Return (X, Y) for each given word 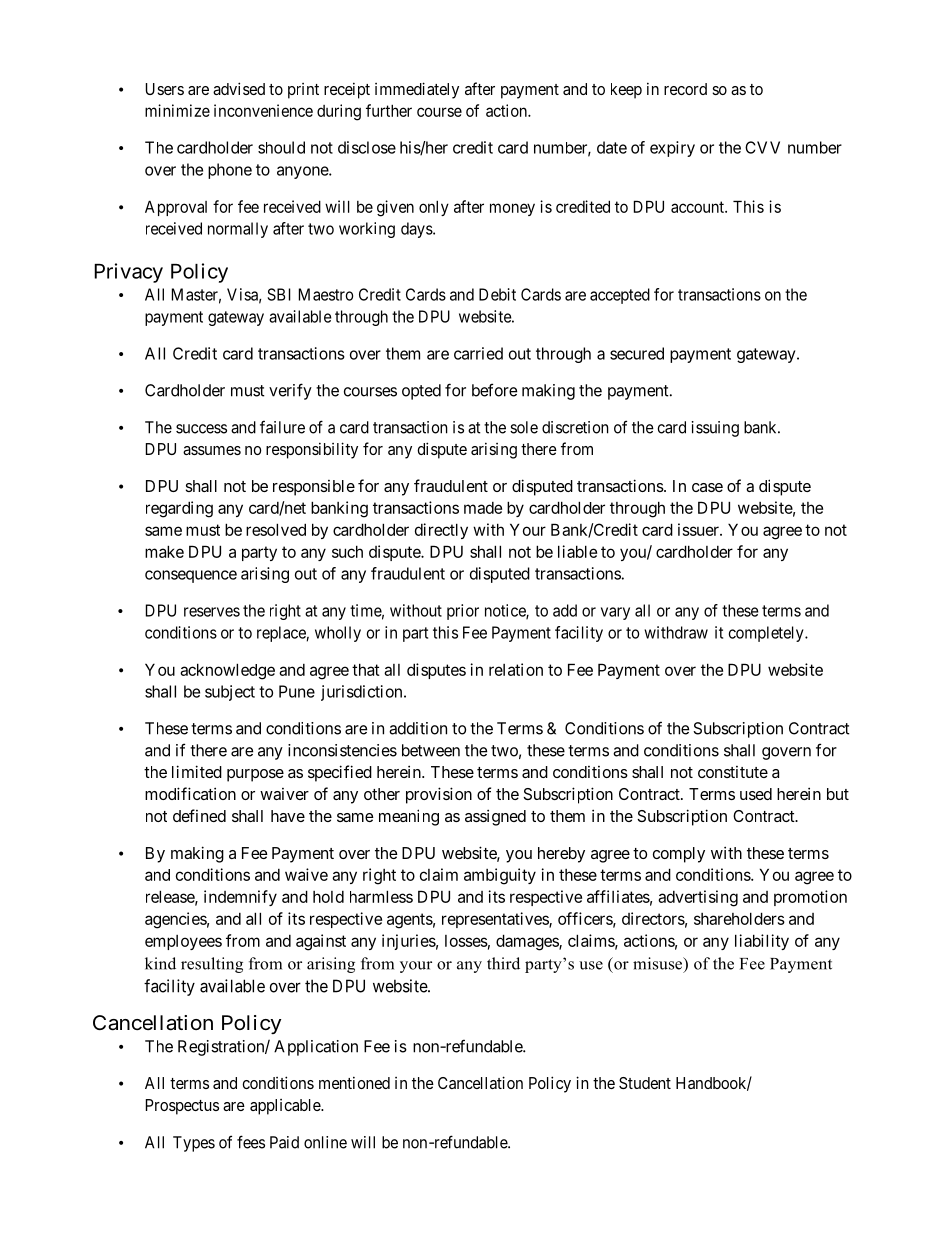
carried (478, 353)
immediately (417, 90)
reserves (212, 612)
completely (767, 634)
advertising (698, 898)
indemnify (240, 898)
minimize (177, 110)
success (201, 429)
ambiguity (500, 876)
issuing (715, 429)
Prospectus (182, 1107)
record (685, 89)
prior (463, 612)
